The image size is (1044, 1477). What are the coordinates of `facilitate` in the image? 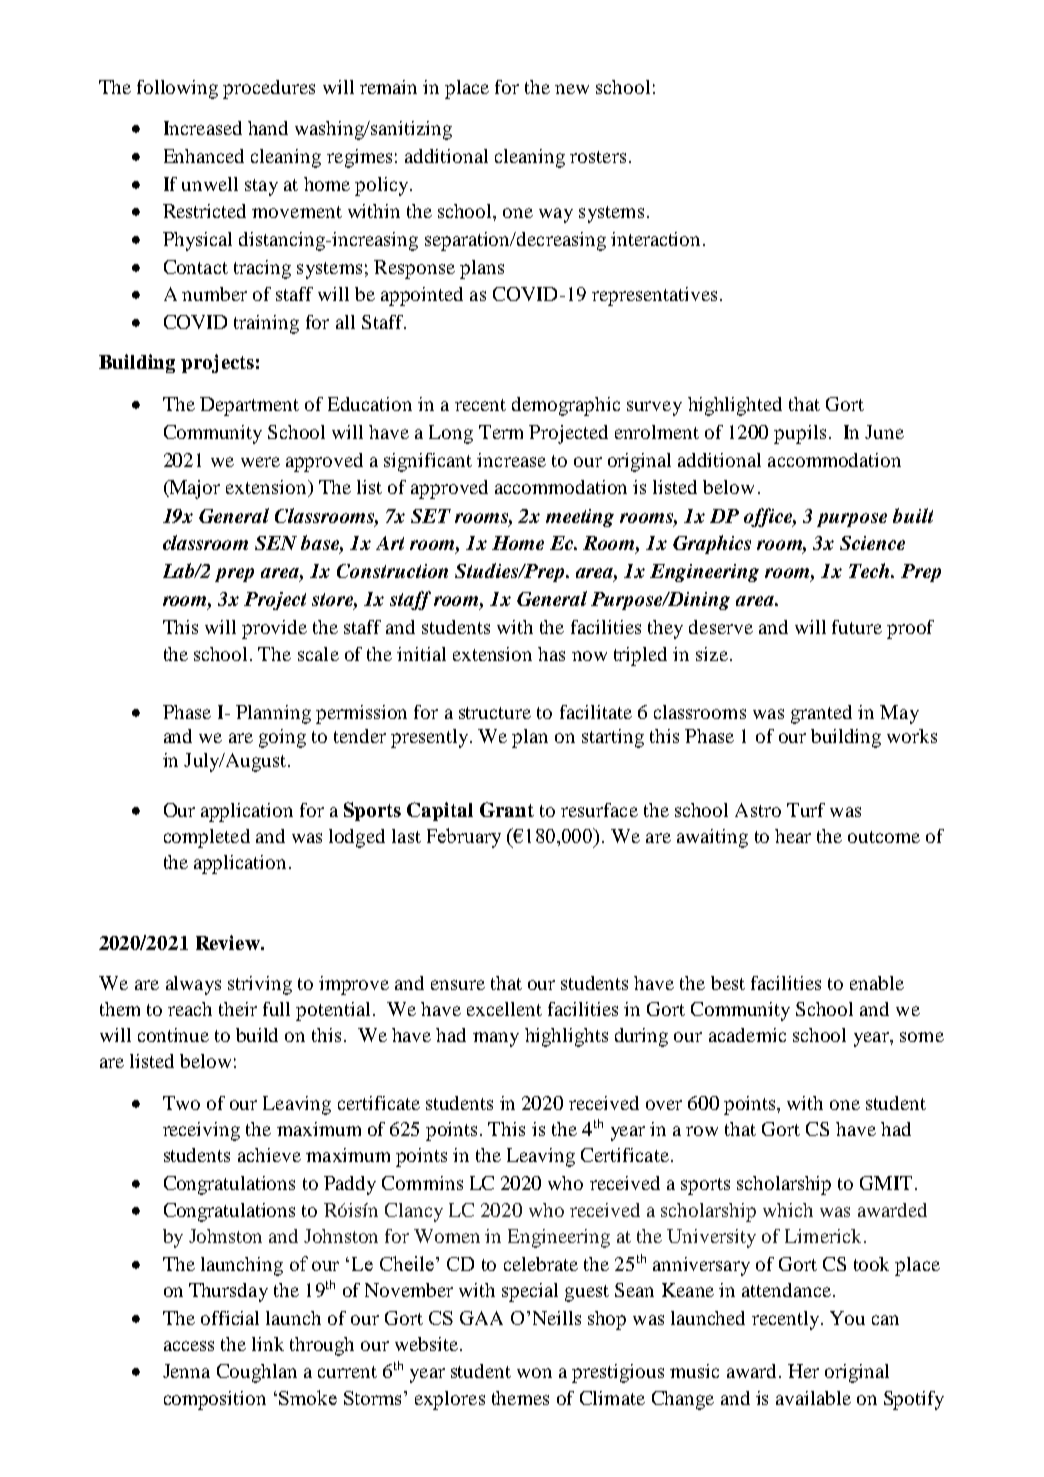 It's located at (596, 712).
